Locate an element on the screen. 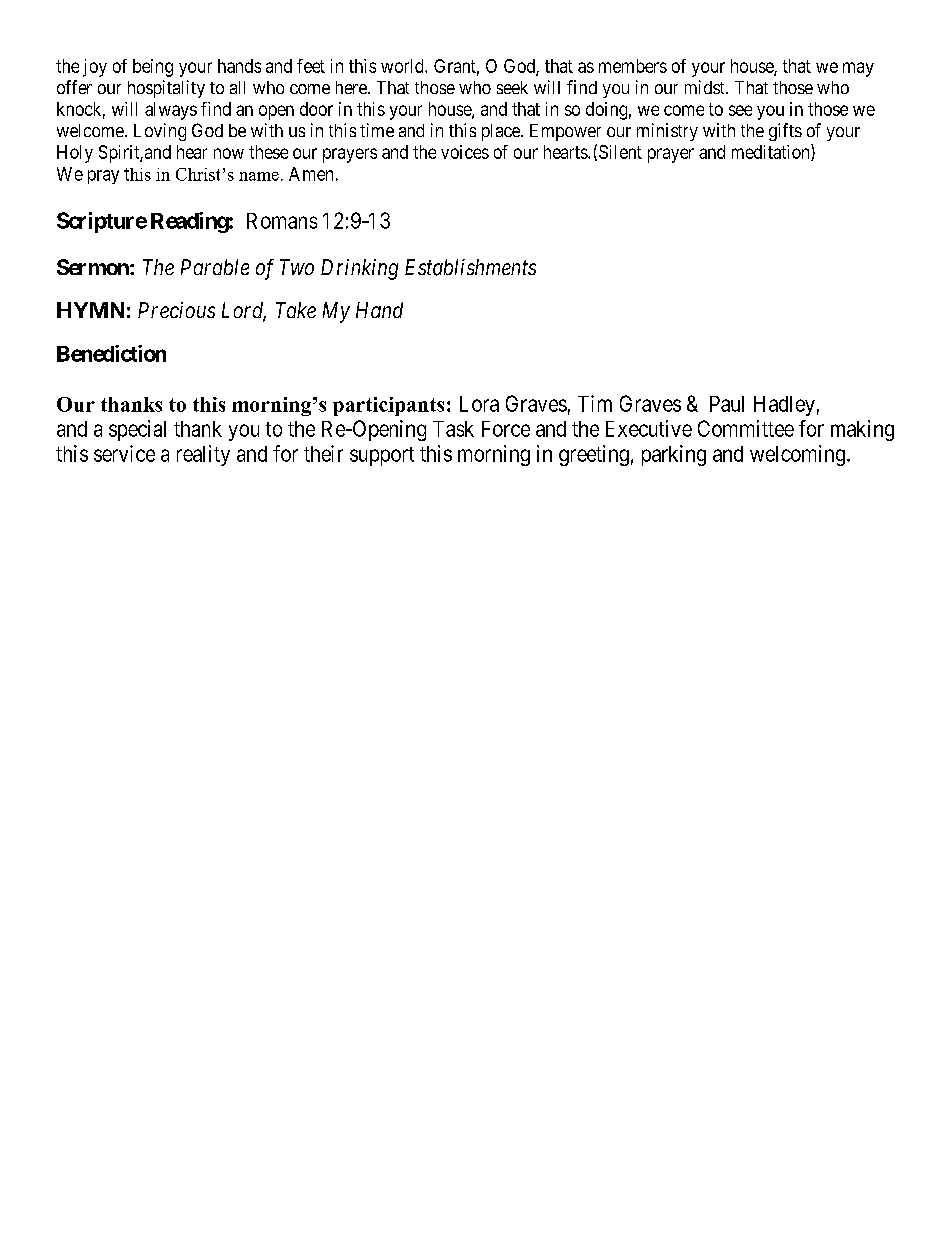 Image resolution: width=952 pixels, height=1233 pixels. Precious is located at coordinates (176, 310).
